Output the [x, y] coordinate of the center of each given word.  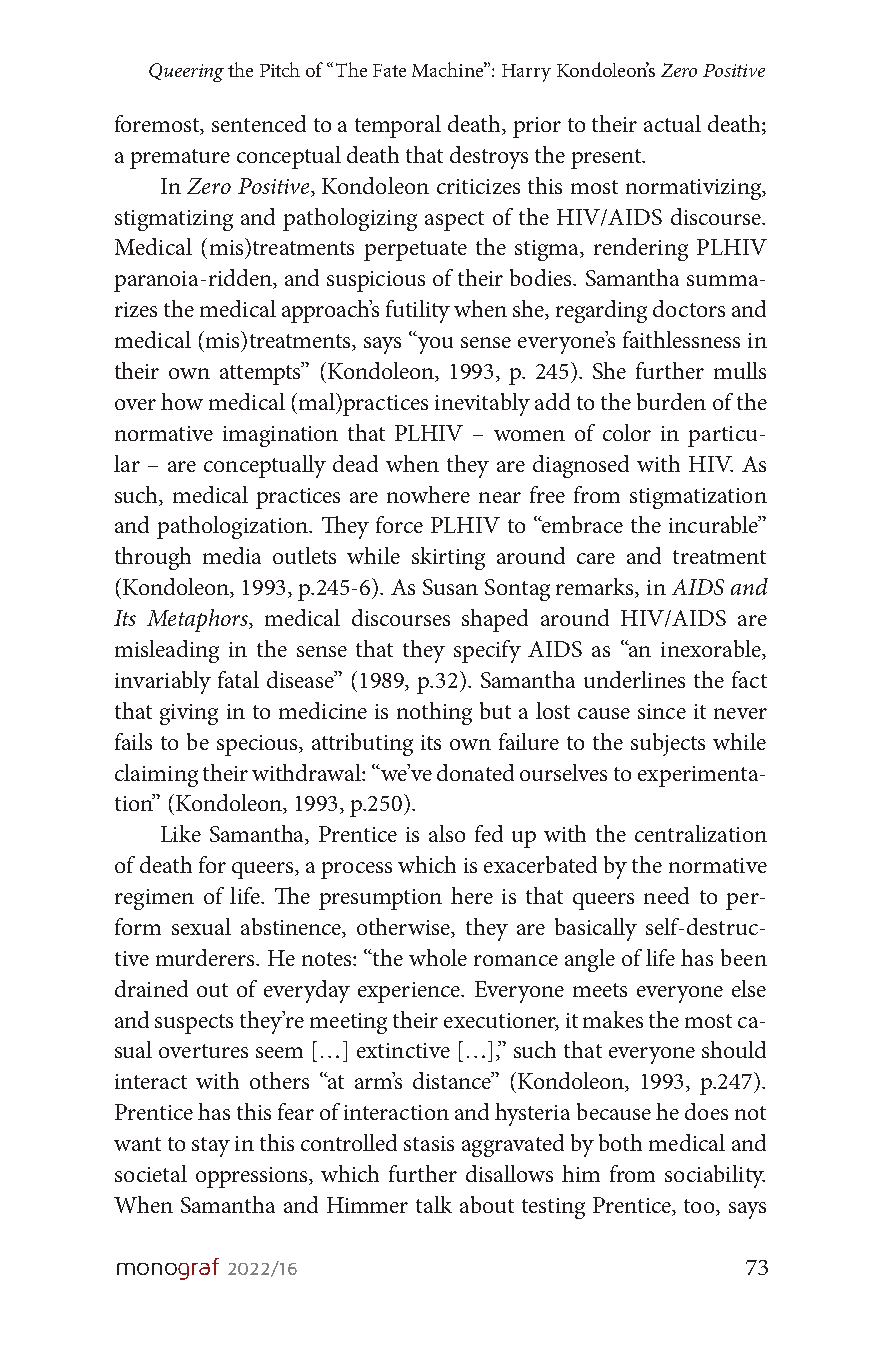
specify [487, 651]
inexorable [712, 650]
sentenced [259, 123]
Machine [449, 69]
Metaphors [198, 620]
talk [434, 1204]
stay [211, 1147]
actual [672, 123]
